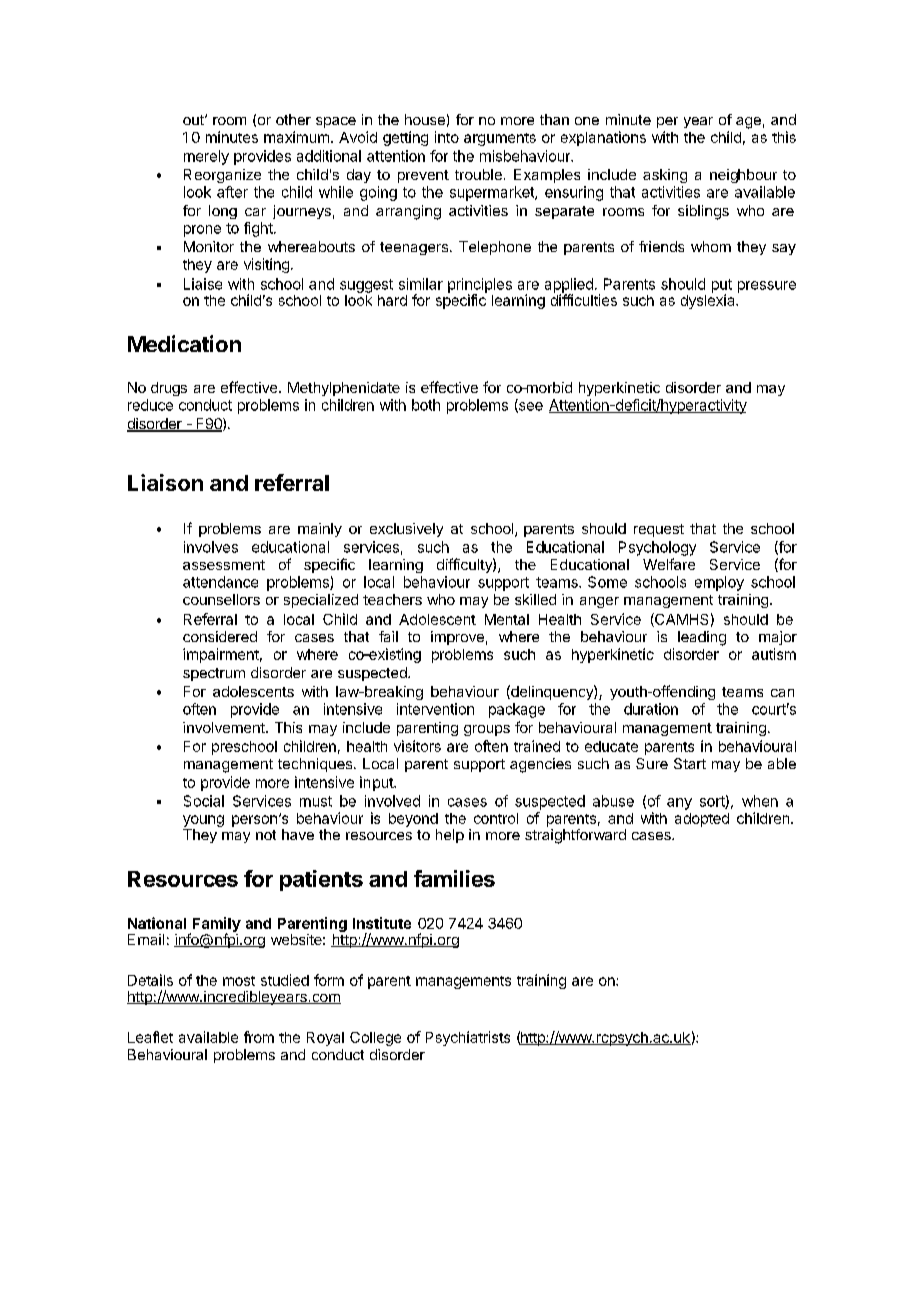  What do you see at coordinates (743, 176) in the document?
I see `neighbour` at bounding box center [743, 176].
